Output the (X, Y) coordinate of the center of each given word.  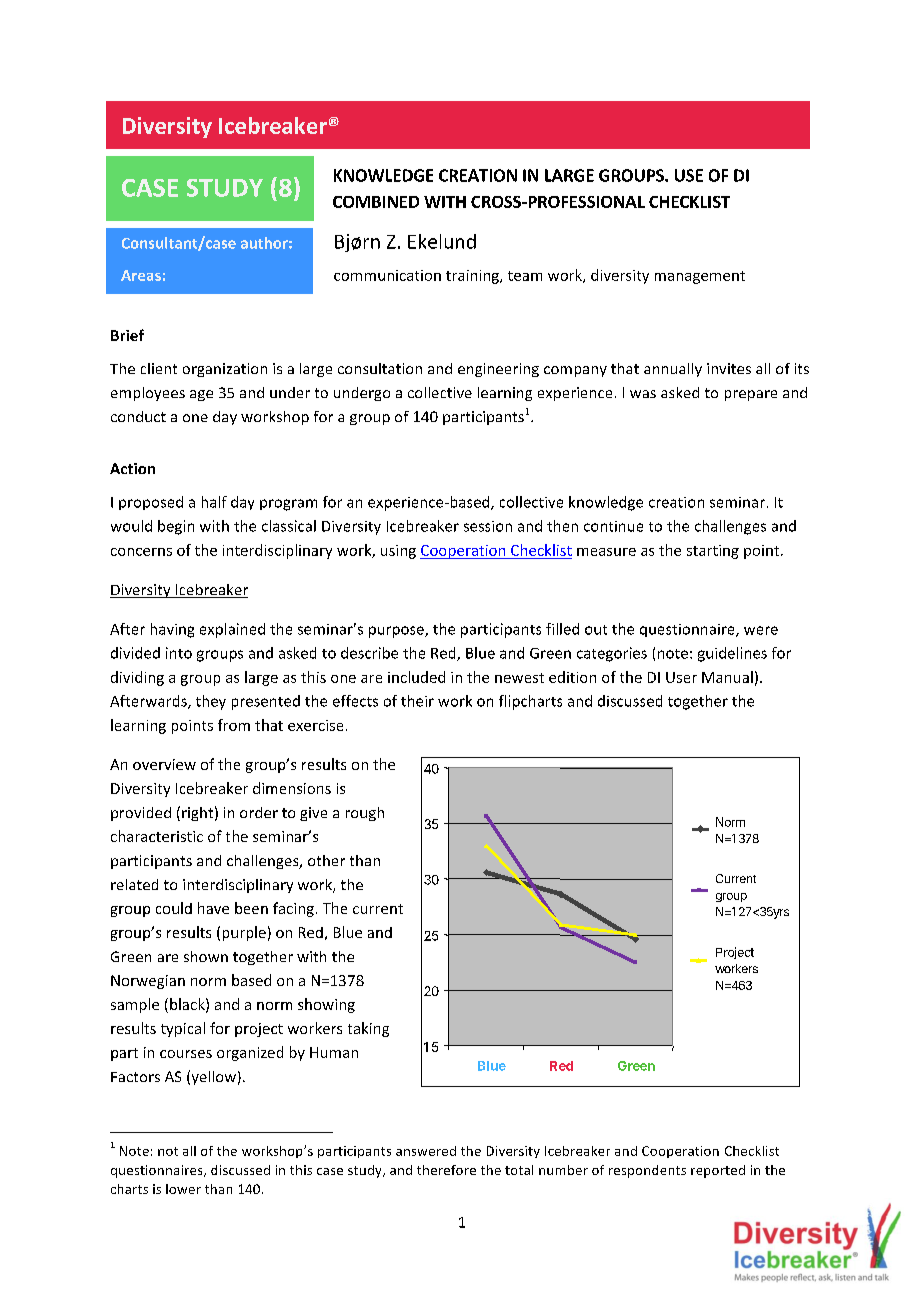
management (700, 277)
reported (718, 1171)
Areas (141, 275)
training (473, 277)
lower (183, 1189)
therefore (446, 1170)
